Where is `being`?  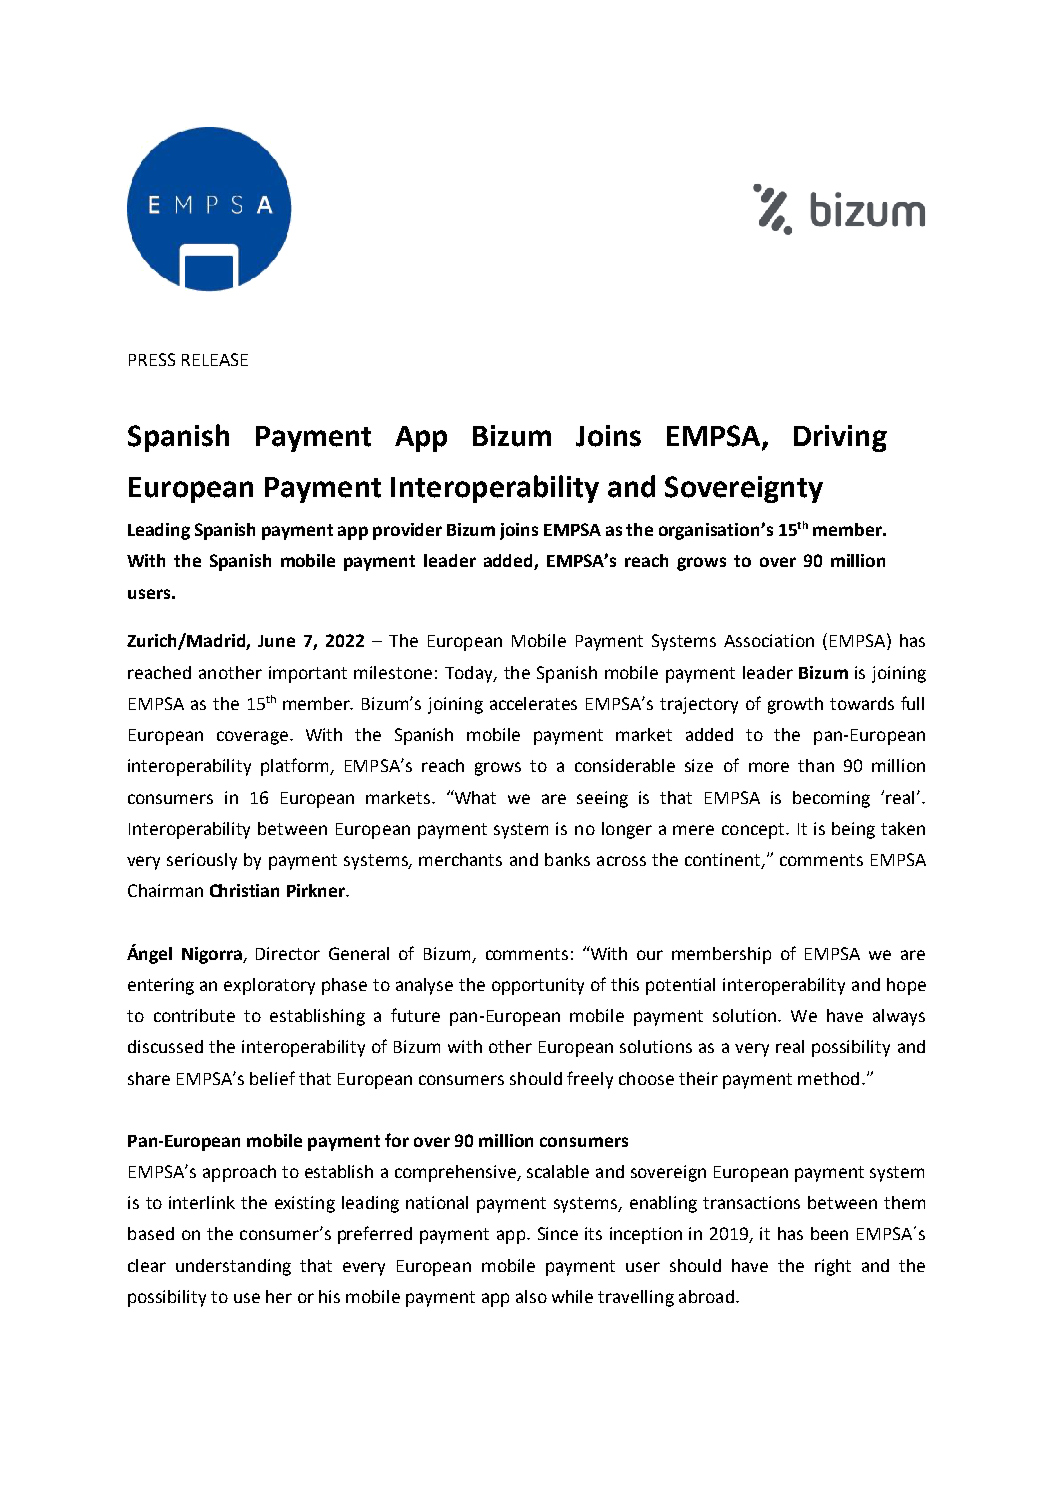 being is located at coordinates (853, 830).
